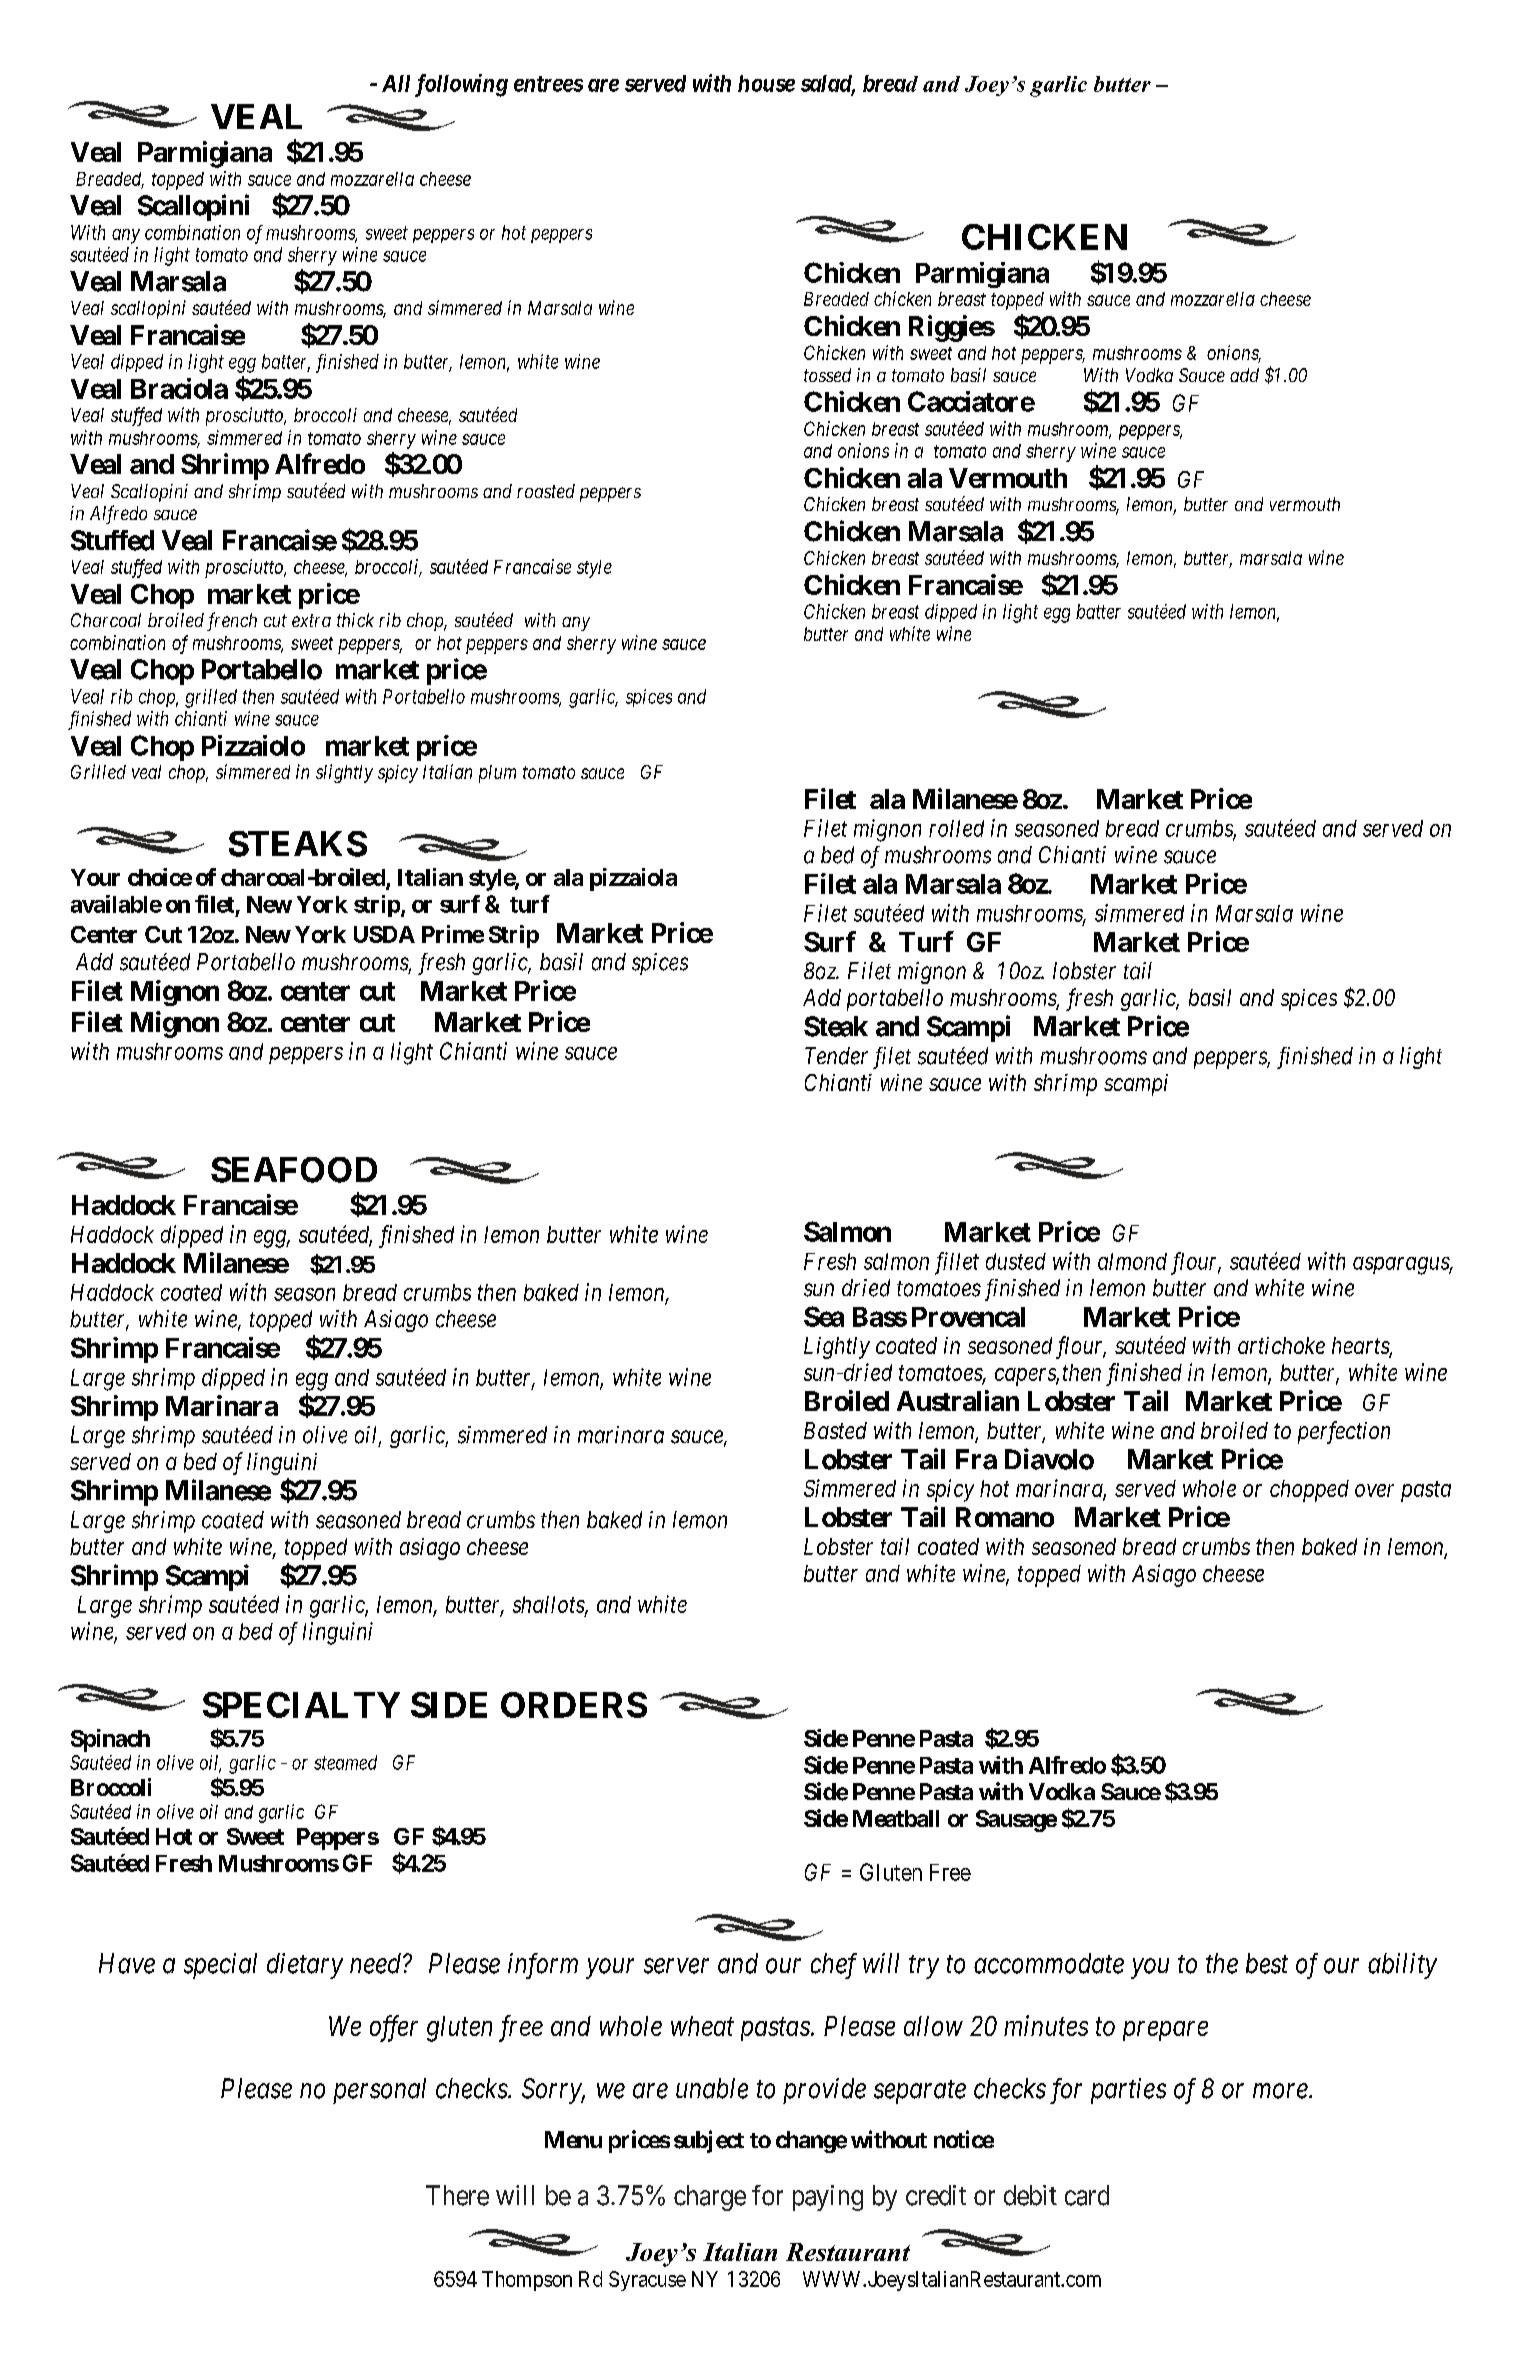  I want to click on Tender, so click(836, 1056).
